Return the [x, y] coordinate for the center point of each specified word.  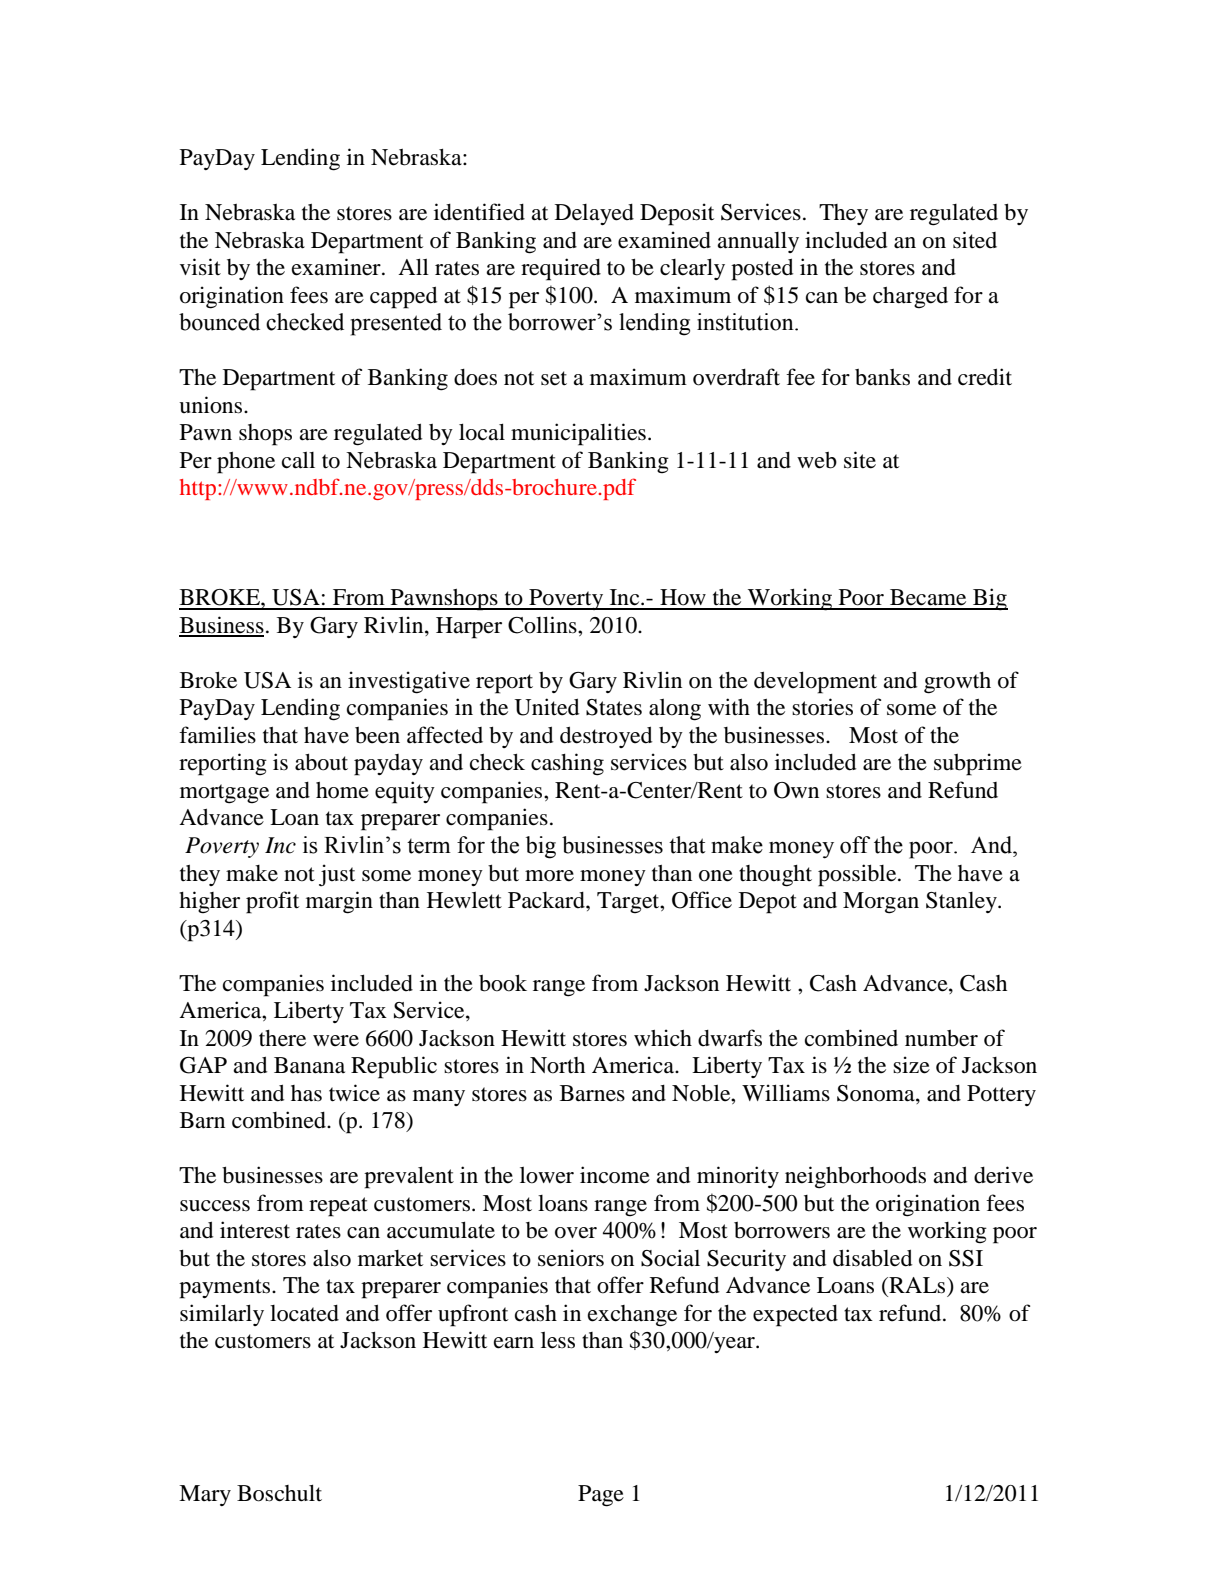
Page [601, 1496]
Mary [205, 1495]
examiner [337, 267]
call [298, 460]
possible [858, 875]
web [817, 460]
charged [910, 298]
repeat [338, 1207]
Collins [543, 625]
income [615, 1175]
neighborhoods [855, 1177]
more [549, 876]
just [337, 875]
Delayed [594, 214]
